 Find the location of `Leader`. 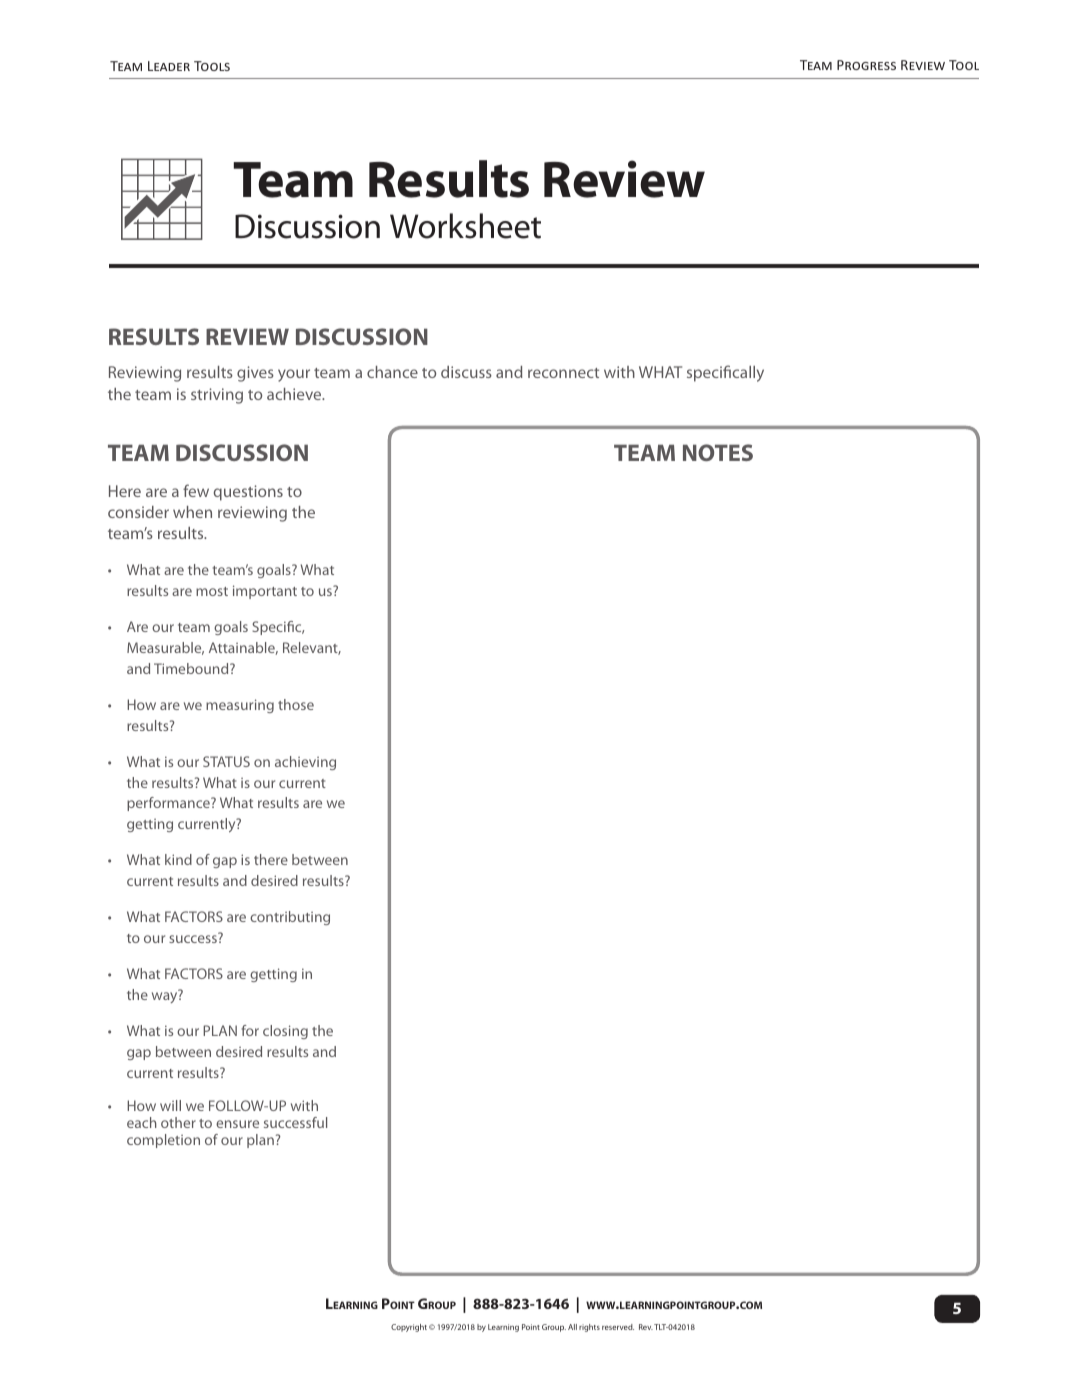

Leader is located at coordinates (169, 66).
